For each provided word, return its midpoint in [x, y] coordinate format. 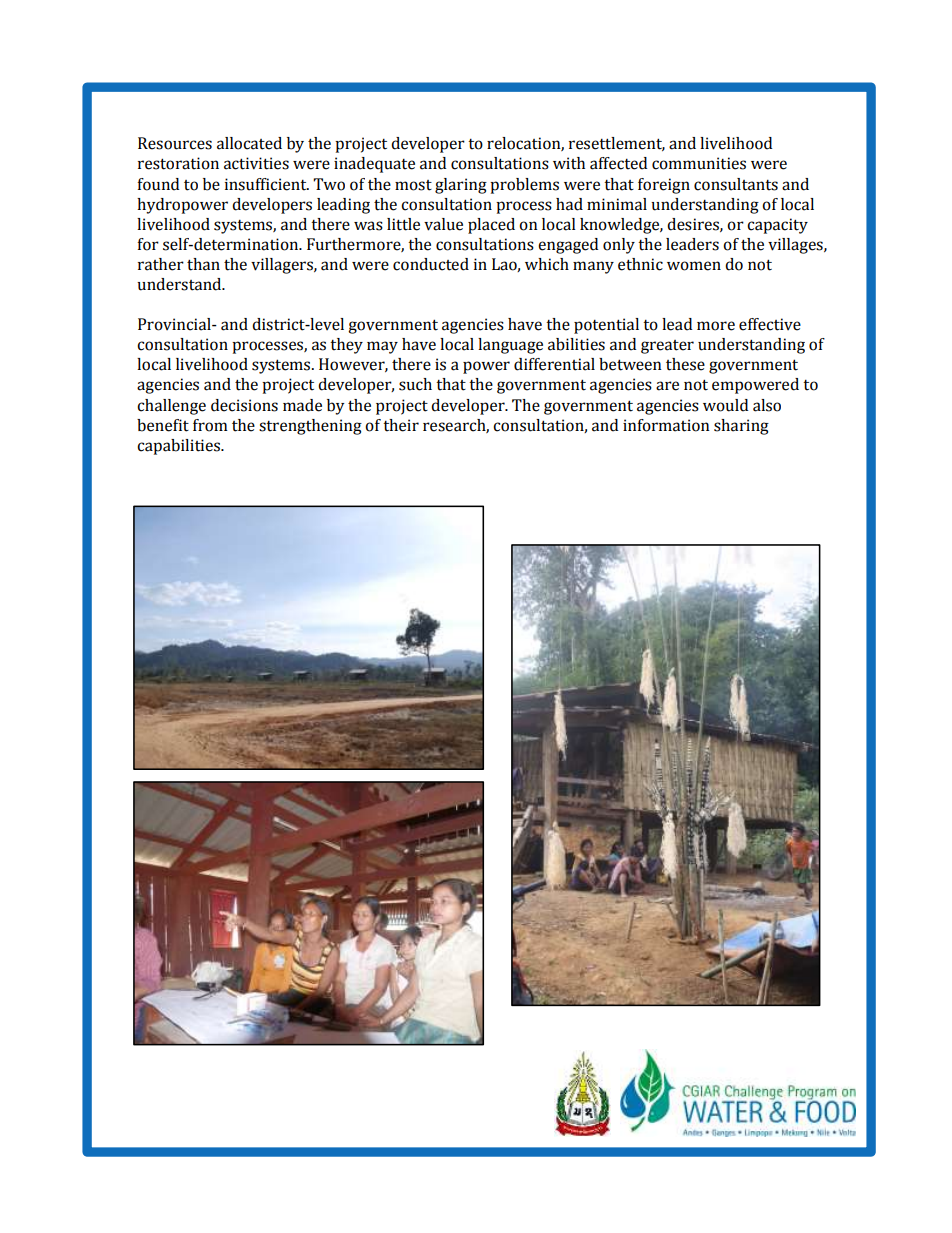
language [510, 346]
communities [699, 163]
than [203, 264]
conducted [431, 264]
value [443, 224]
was [368, 226]
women [694, 266]
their [401, 425]
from [210, 425]
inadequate [374, 165]
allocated [249, 143]
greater [667, 347]
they [346, 346]
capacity [777, 226]
